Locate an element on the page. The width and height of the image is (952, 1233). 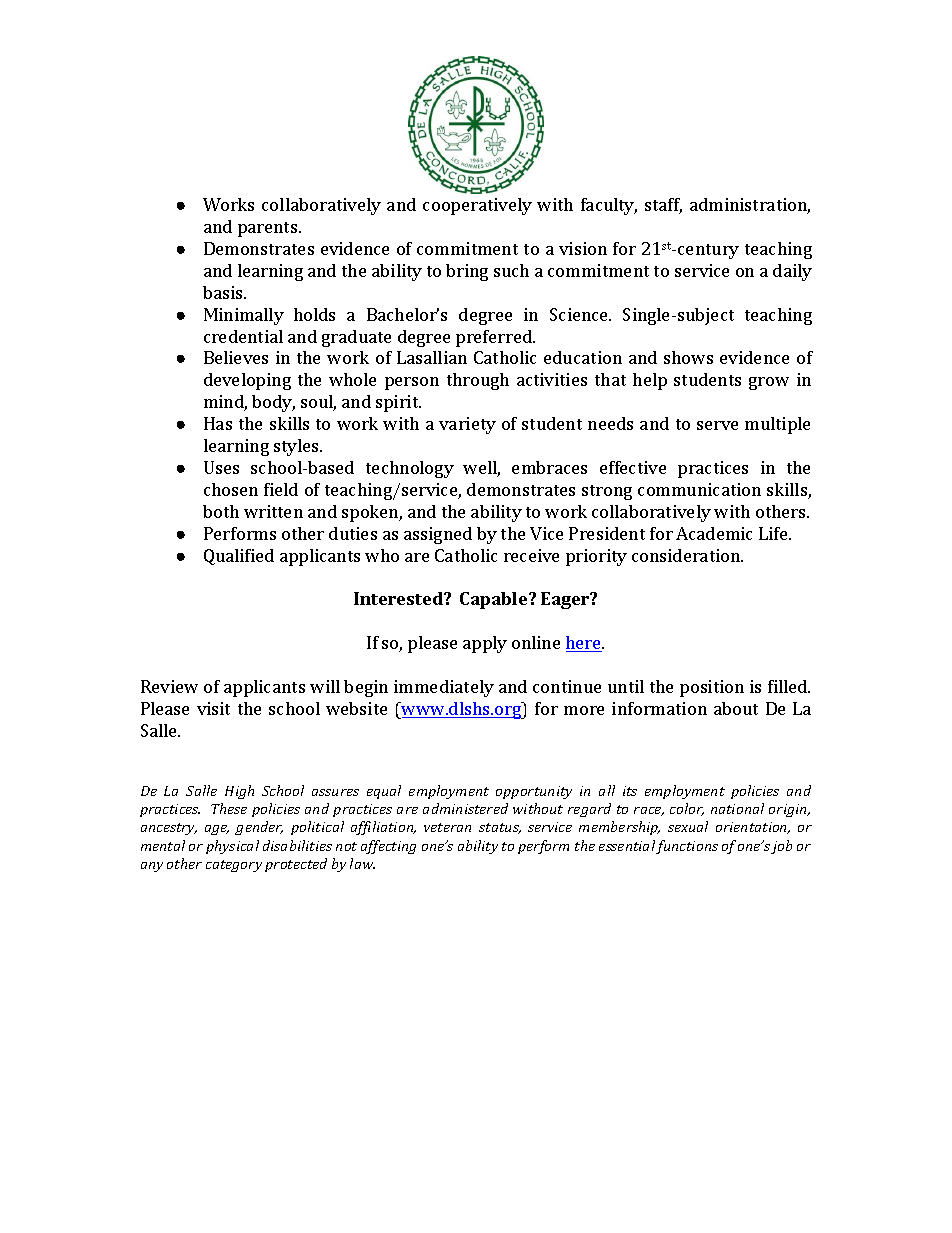
parents is located at coordinates (269, 229).
